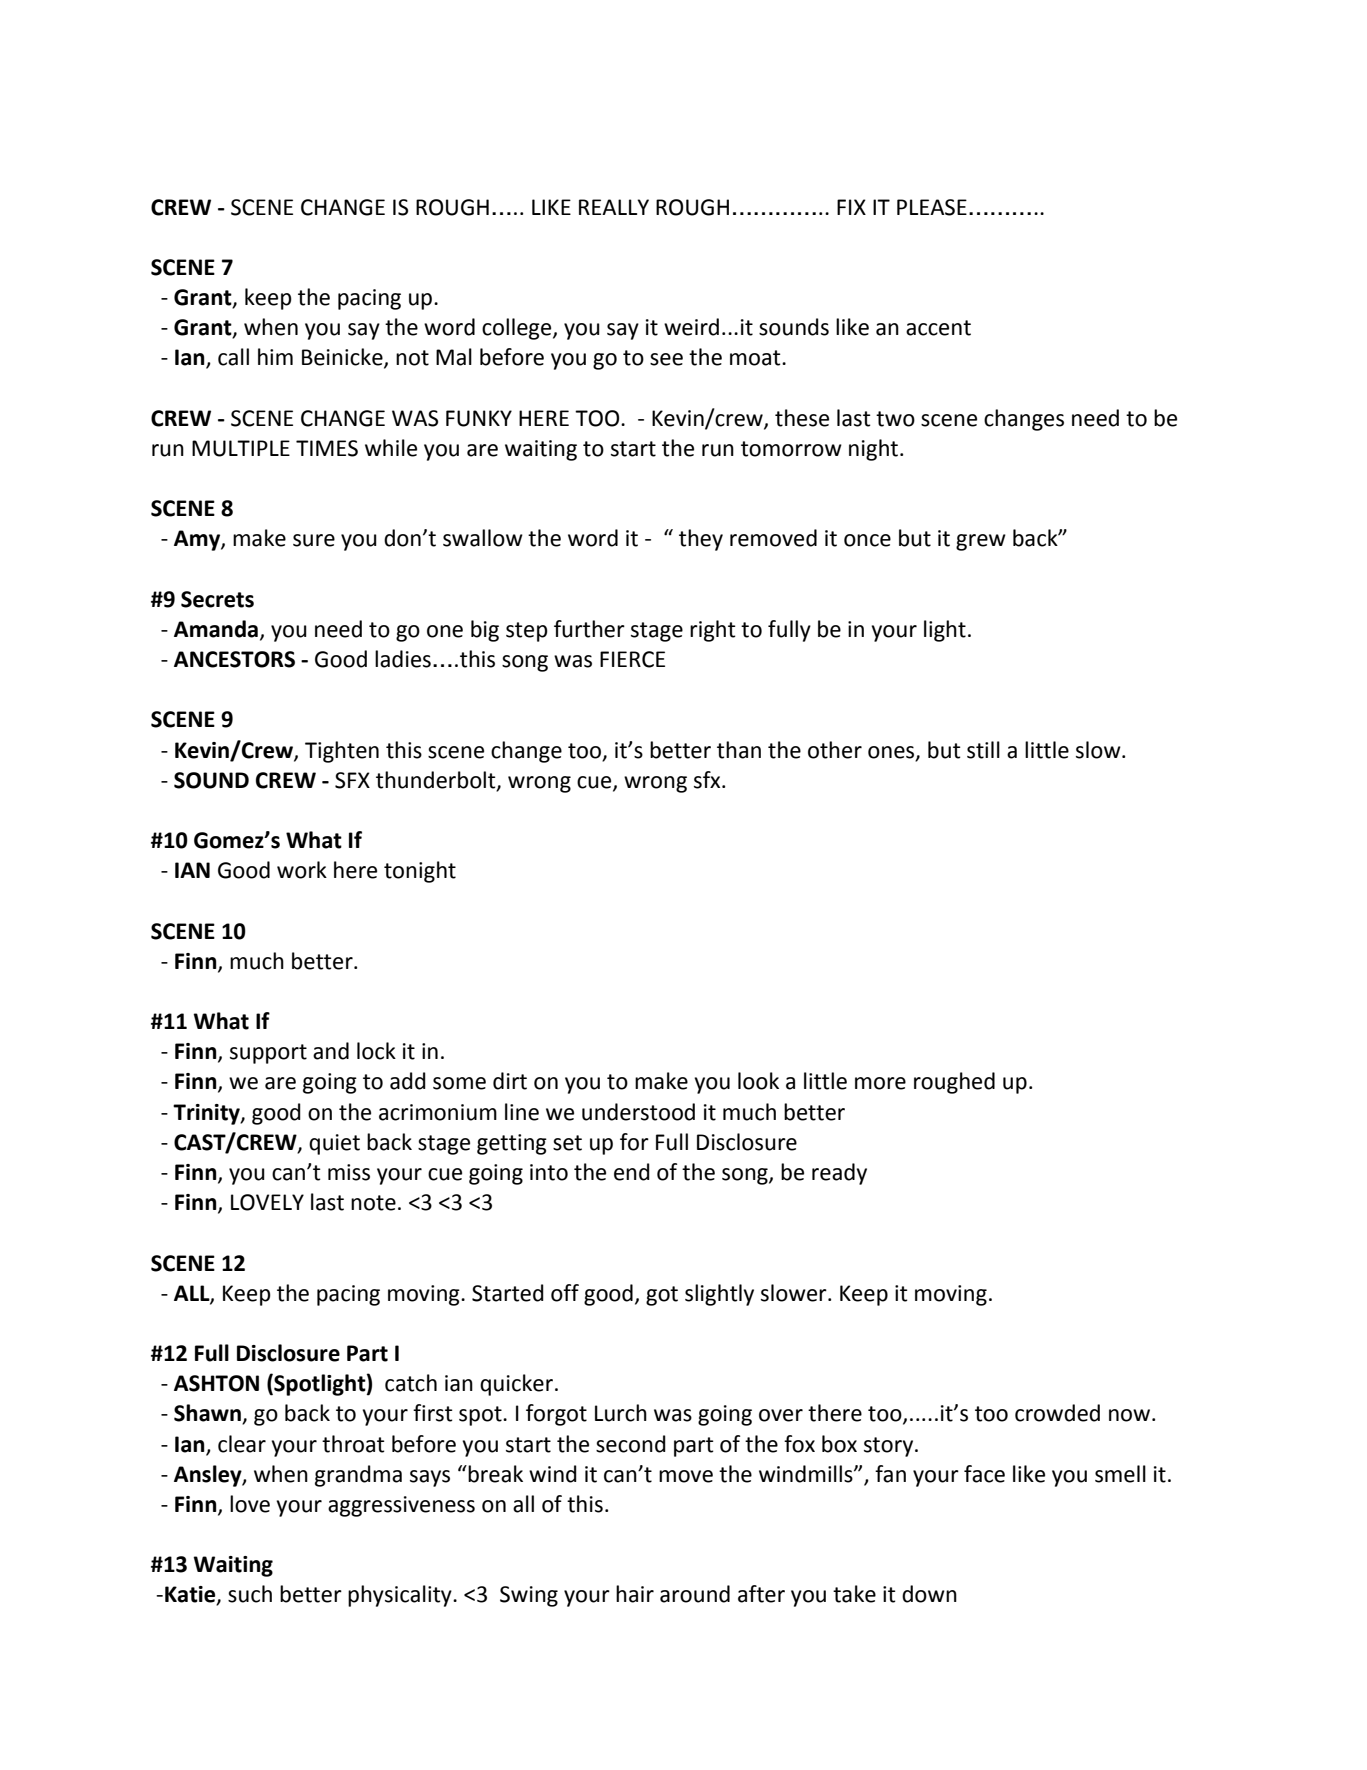 The image size is (1367, 1770). Describe the element at coordinates (635, 1594) in the screenshot. I see `hair` at that location.
